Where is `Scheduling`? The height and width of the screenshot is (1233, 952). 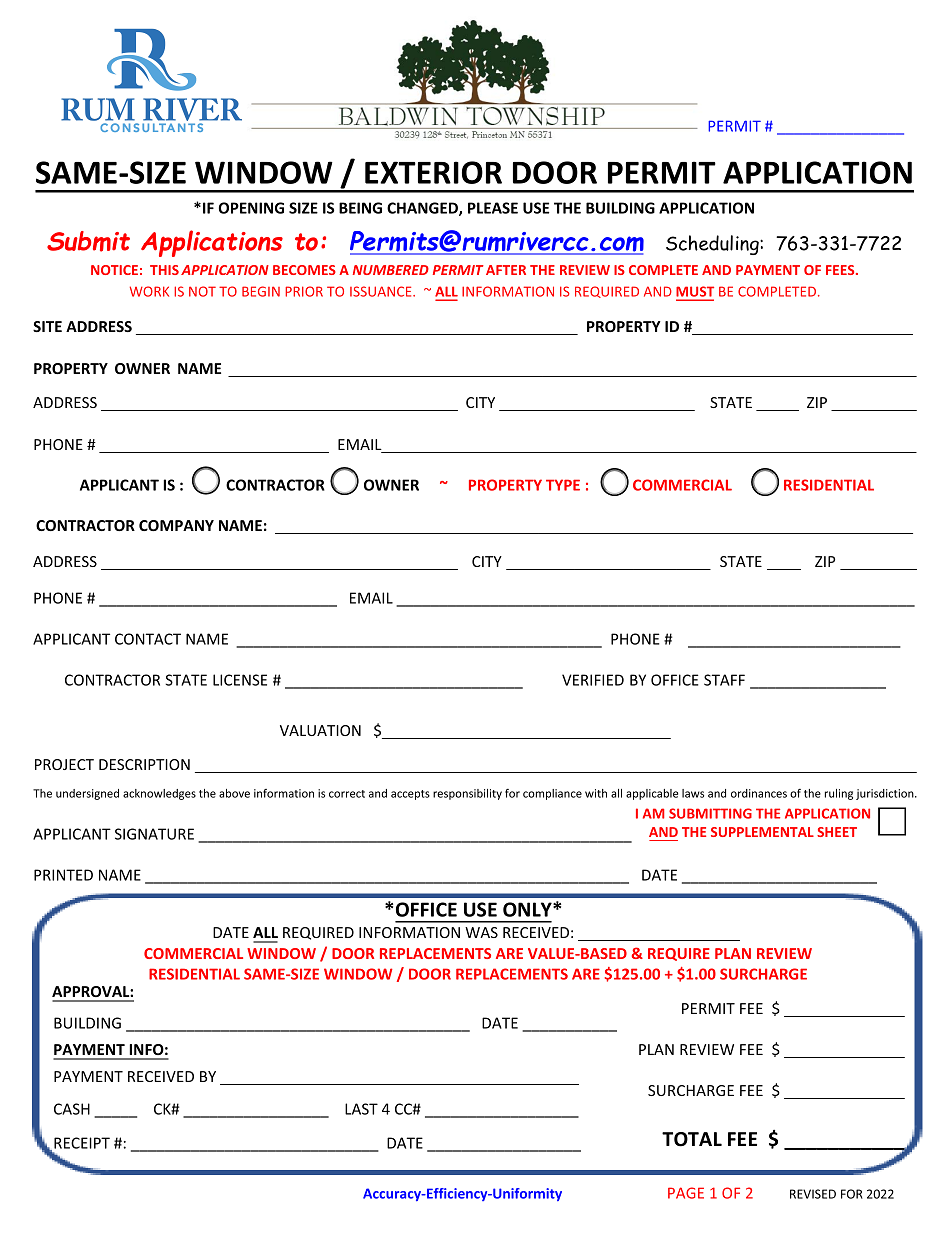 Scheduling is located at coordinates (713, 245).
